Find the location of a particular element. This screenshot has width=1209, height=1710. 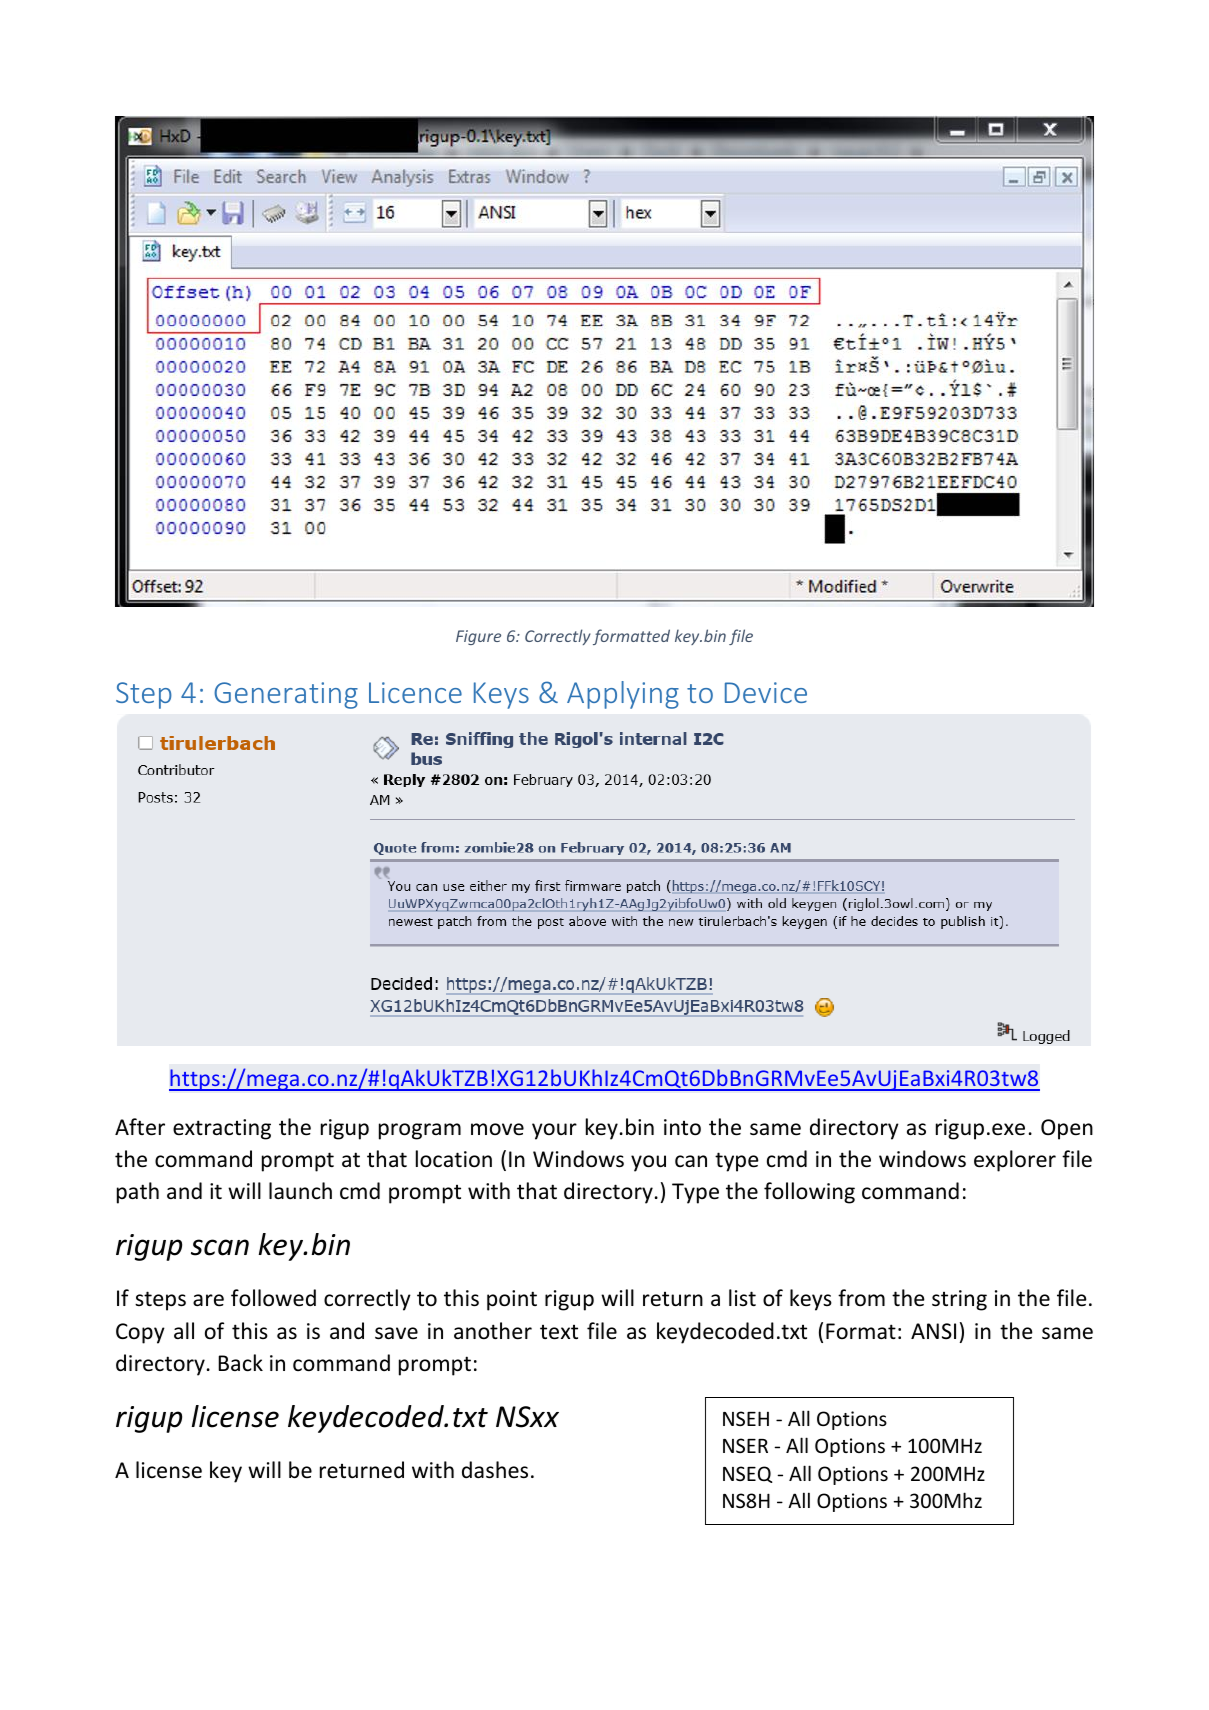

your is located at coordinates (554, 1131).
